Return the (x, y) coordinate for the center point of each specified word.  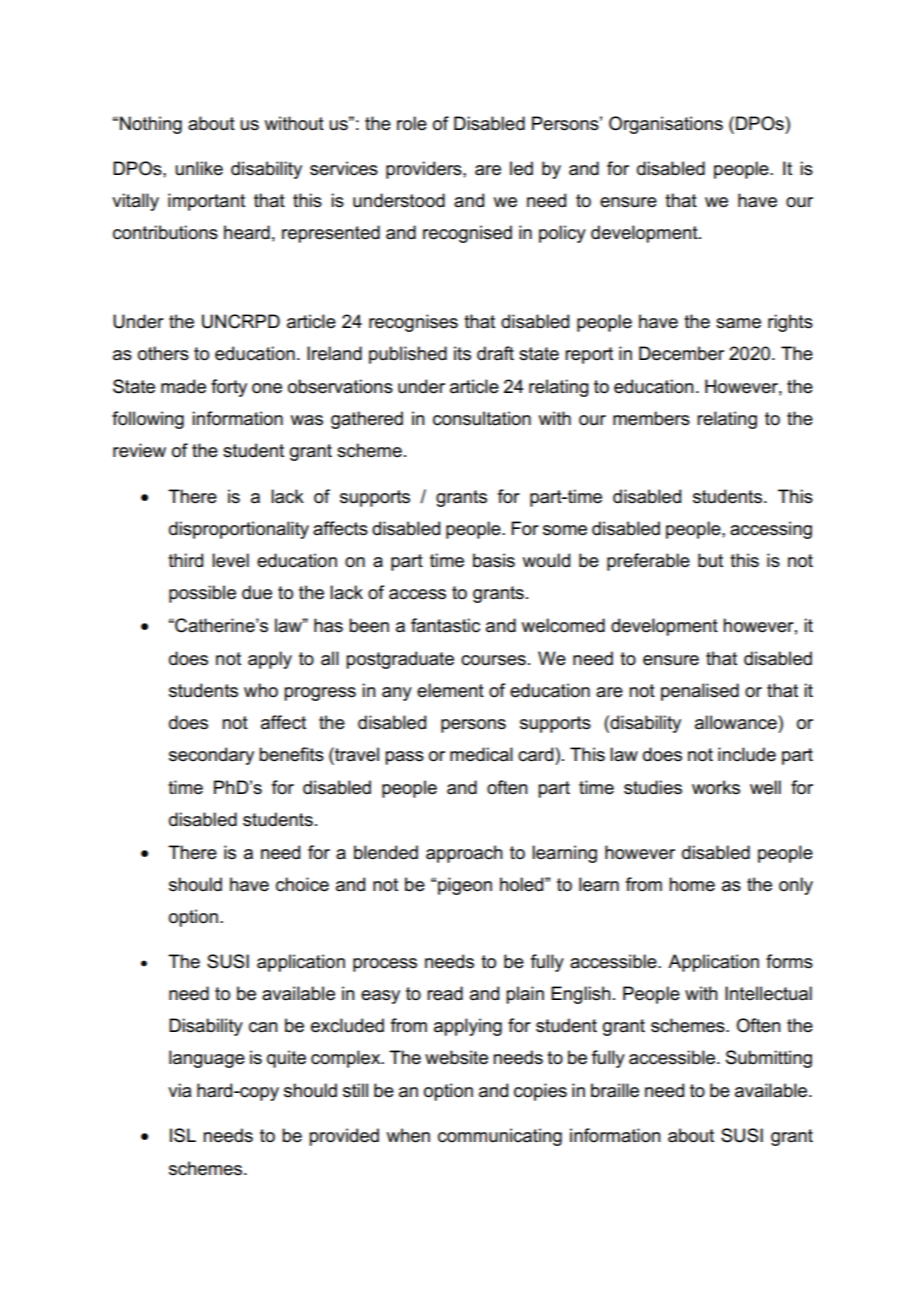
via (179, 1090)
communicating (500, 1137)
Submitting (769, 1059)
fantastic (445, 625)
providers (425, 170)
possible (202, 594)
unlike (199, 168)
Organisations (666, 125)
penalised (700, 692)
